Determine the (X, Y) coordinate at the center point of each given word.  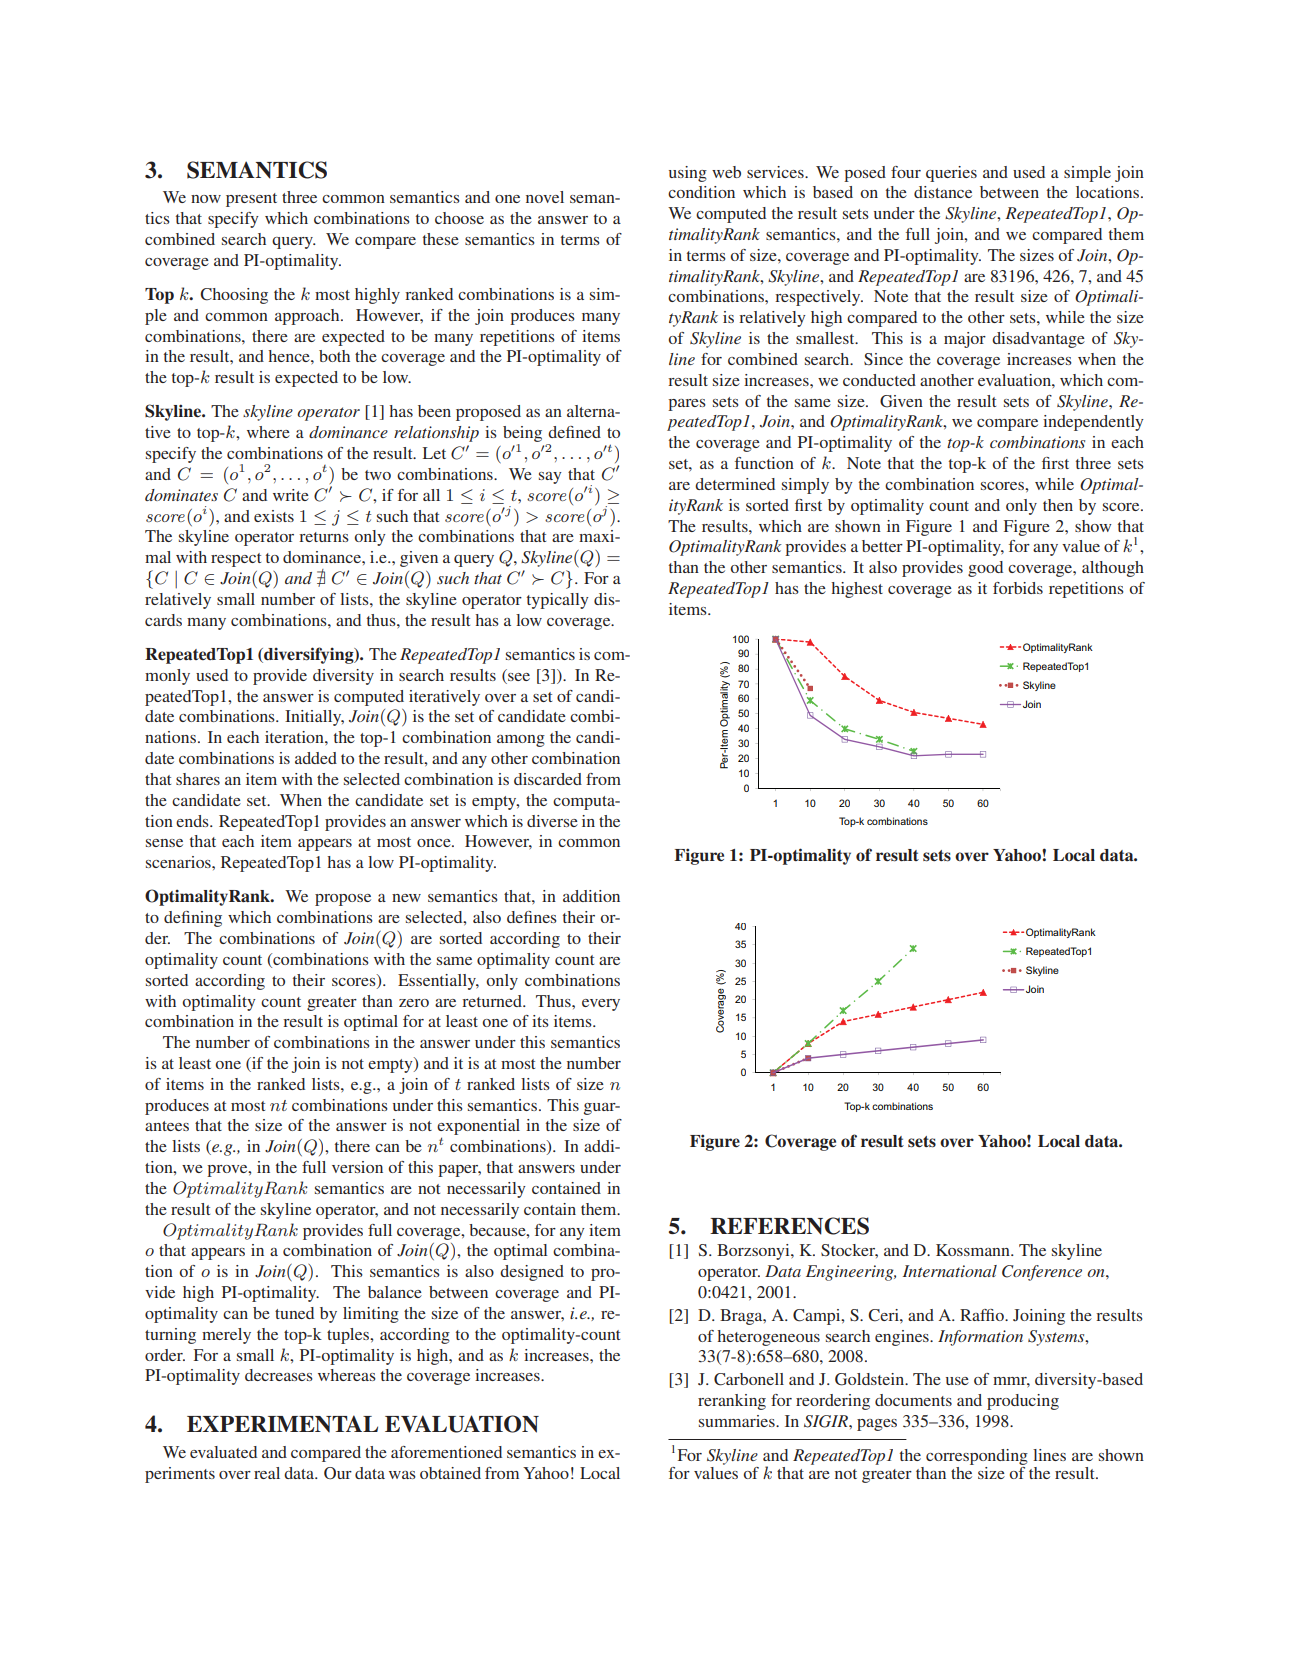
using (688, 174)
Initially (314, 718)
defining (193, 919)
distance (943, 192)
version (357, 1167)
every (601, 1005)
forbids (1018, 588)
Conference (1042, 1273)
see (519, 677)
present (251, 200)
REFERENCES (789, 1226)
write (291, 495)
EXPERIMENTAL (282, 1424)
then (1058, 505)
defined (574, 432)
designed (532, 1273)
